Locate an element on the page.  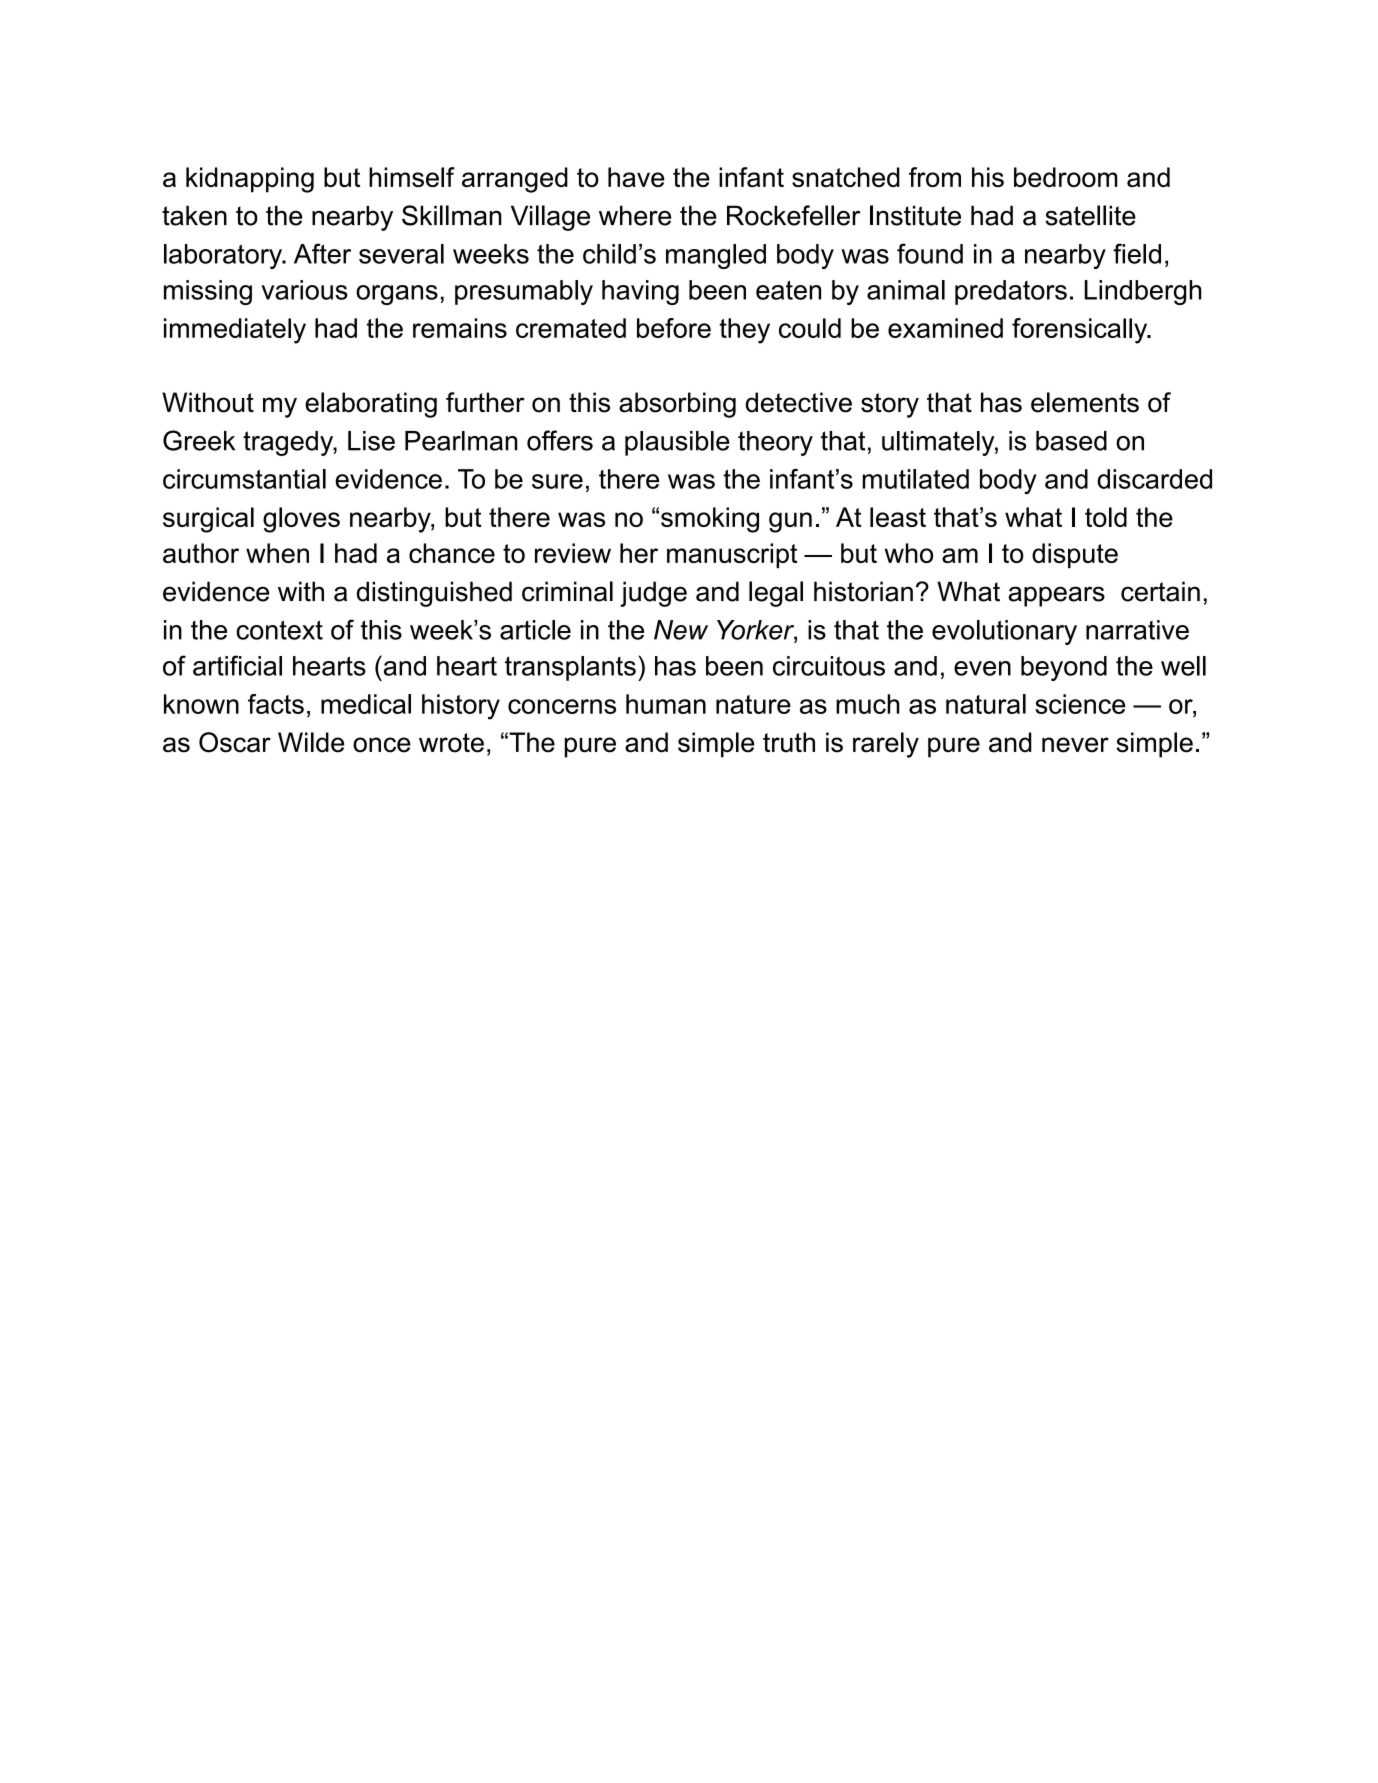
absorbing is located at coordinates (677, 405).
